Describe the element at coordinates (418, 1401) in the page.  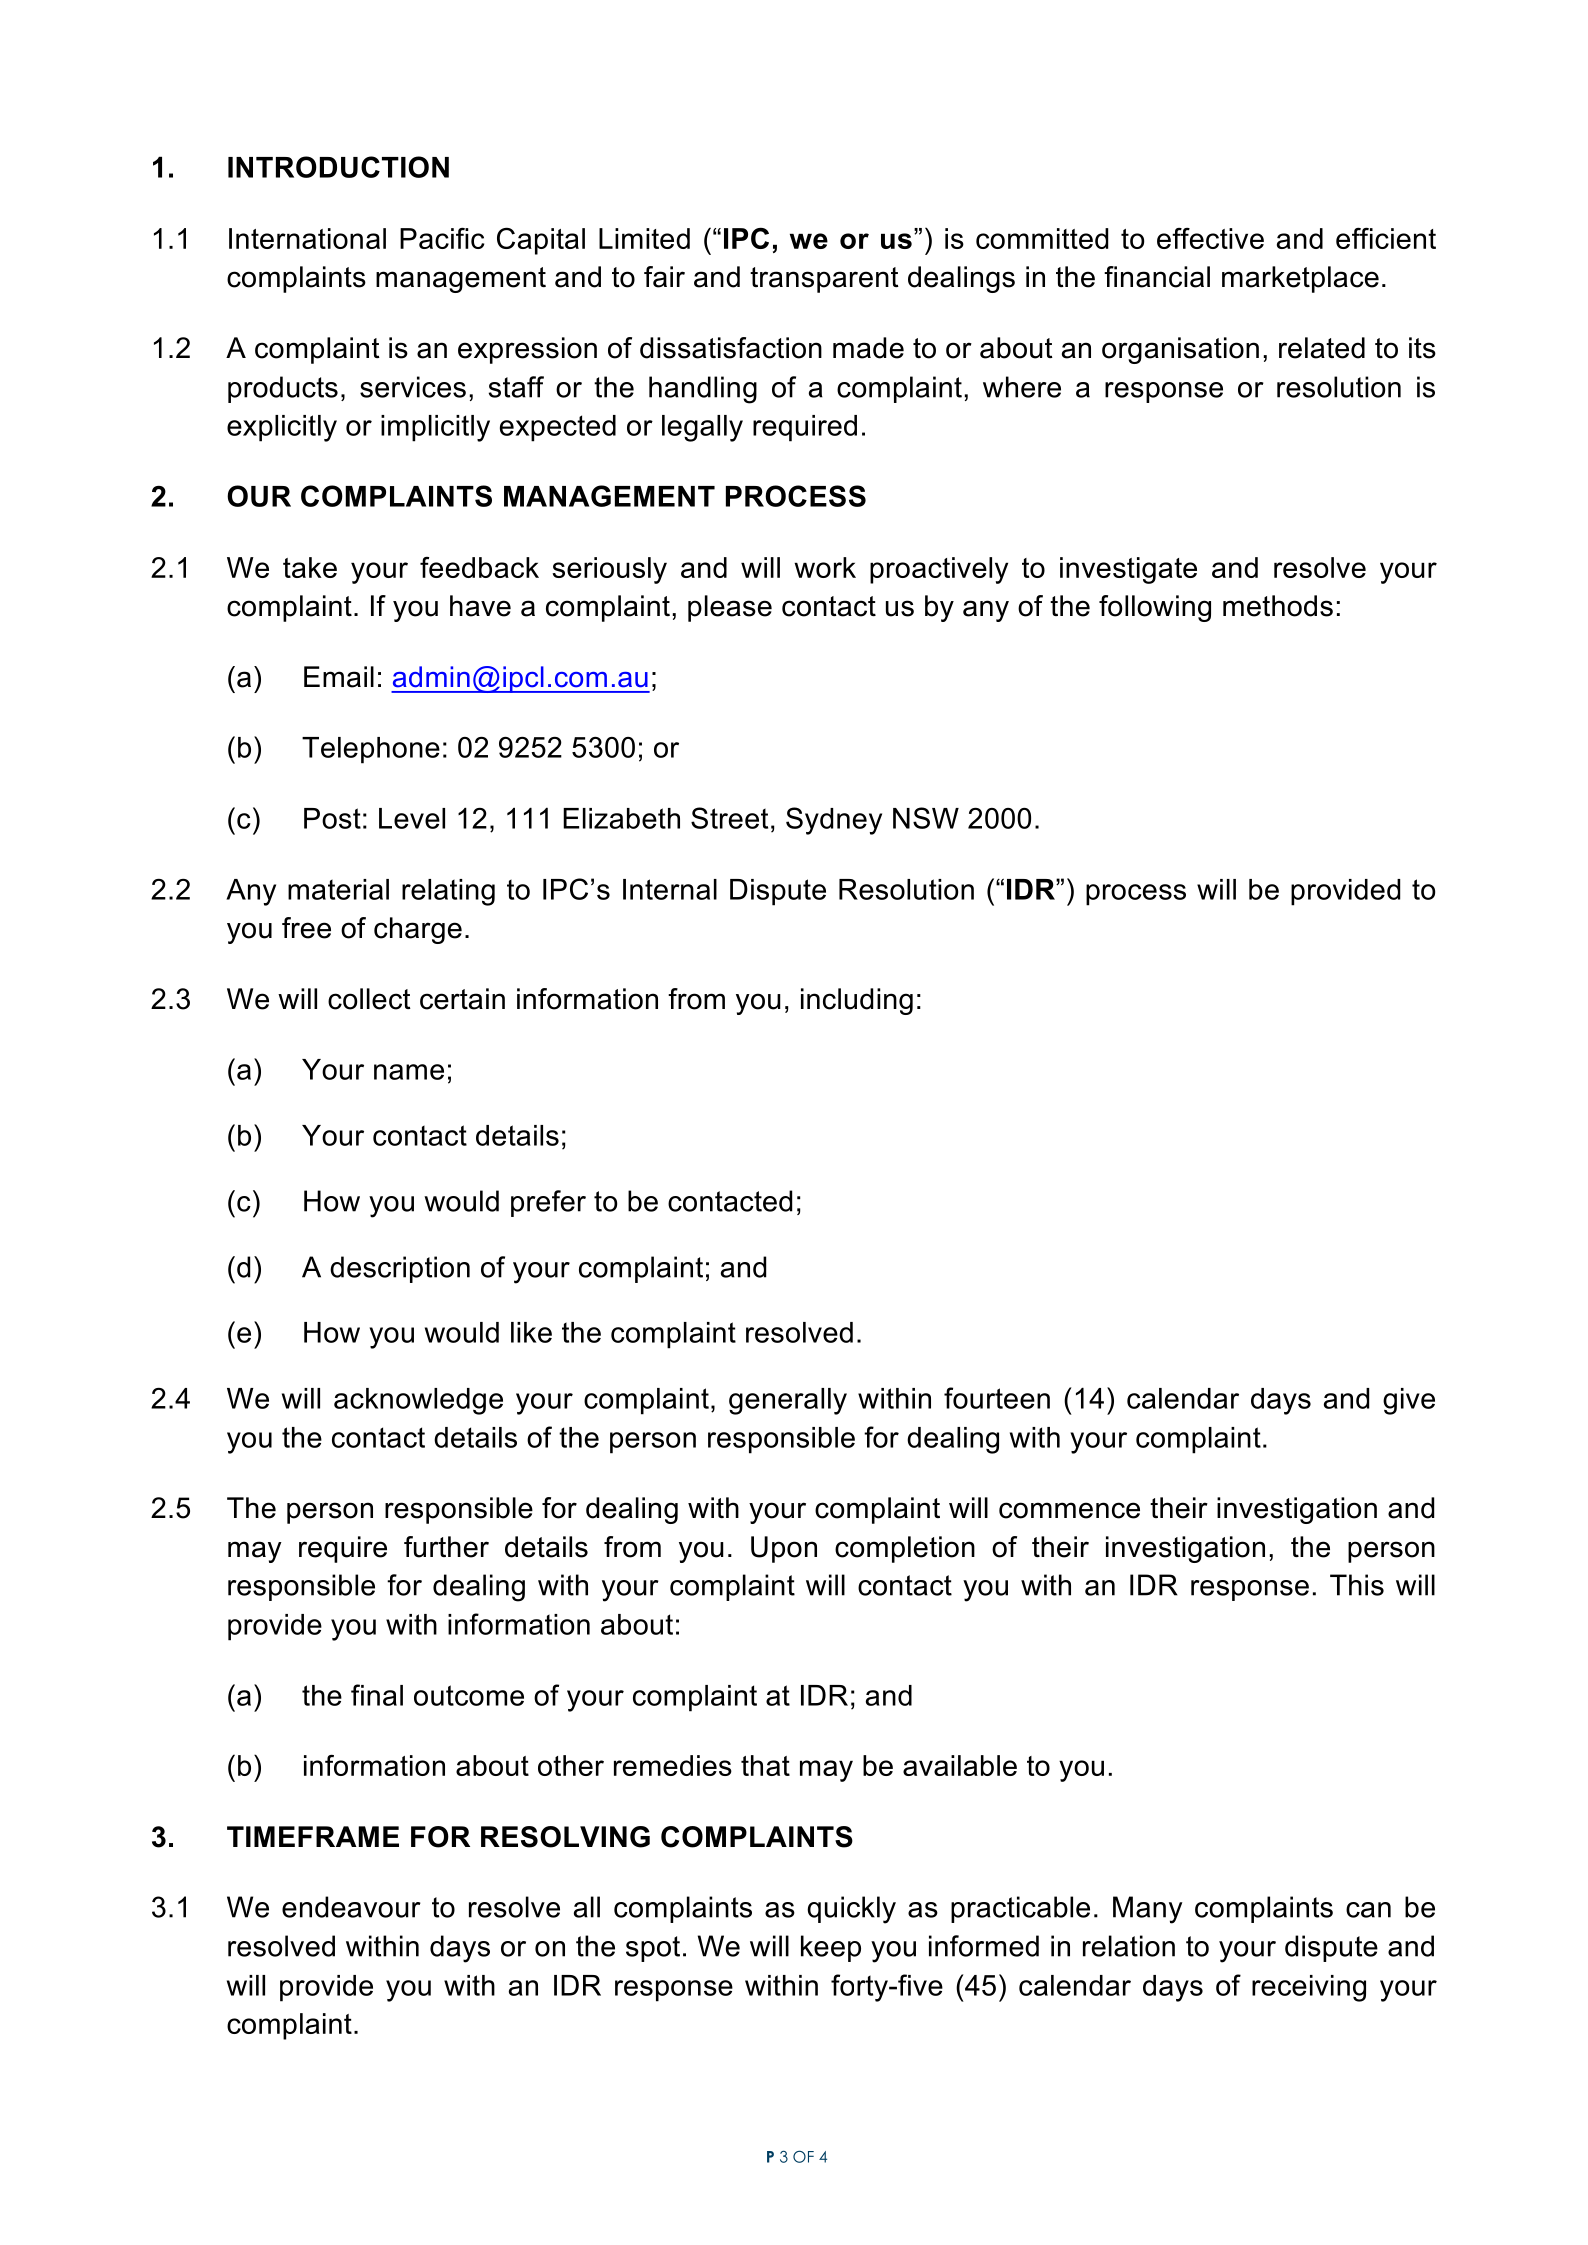
I see `acknowledge` at that location.
